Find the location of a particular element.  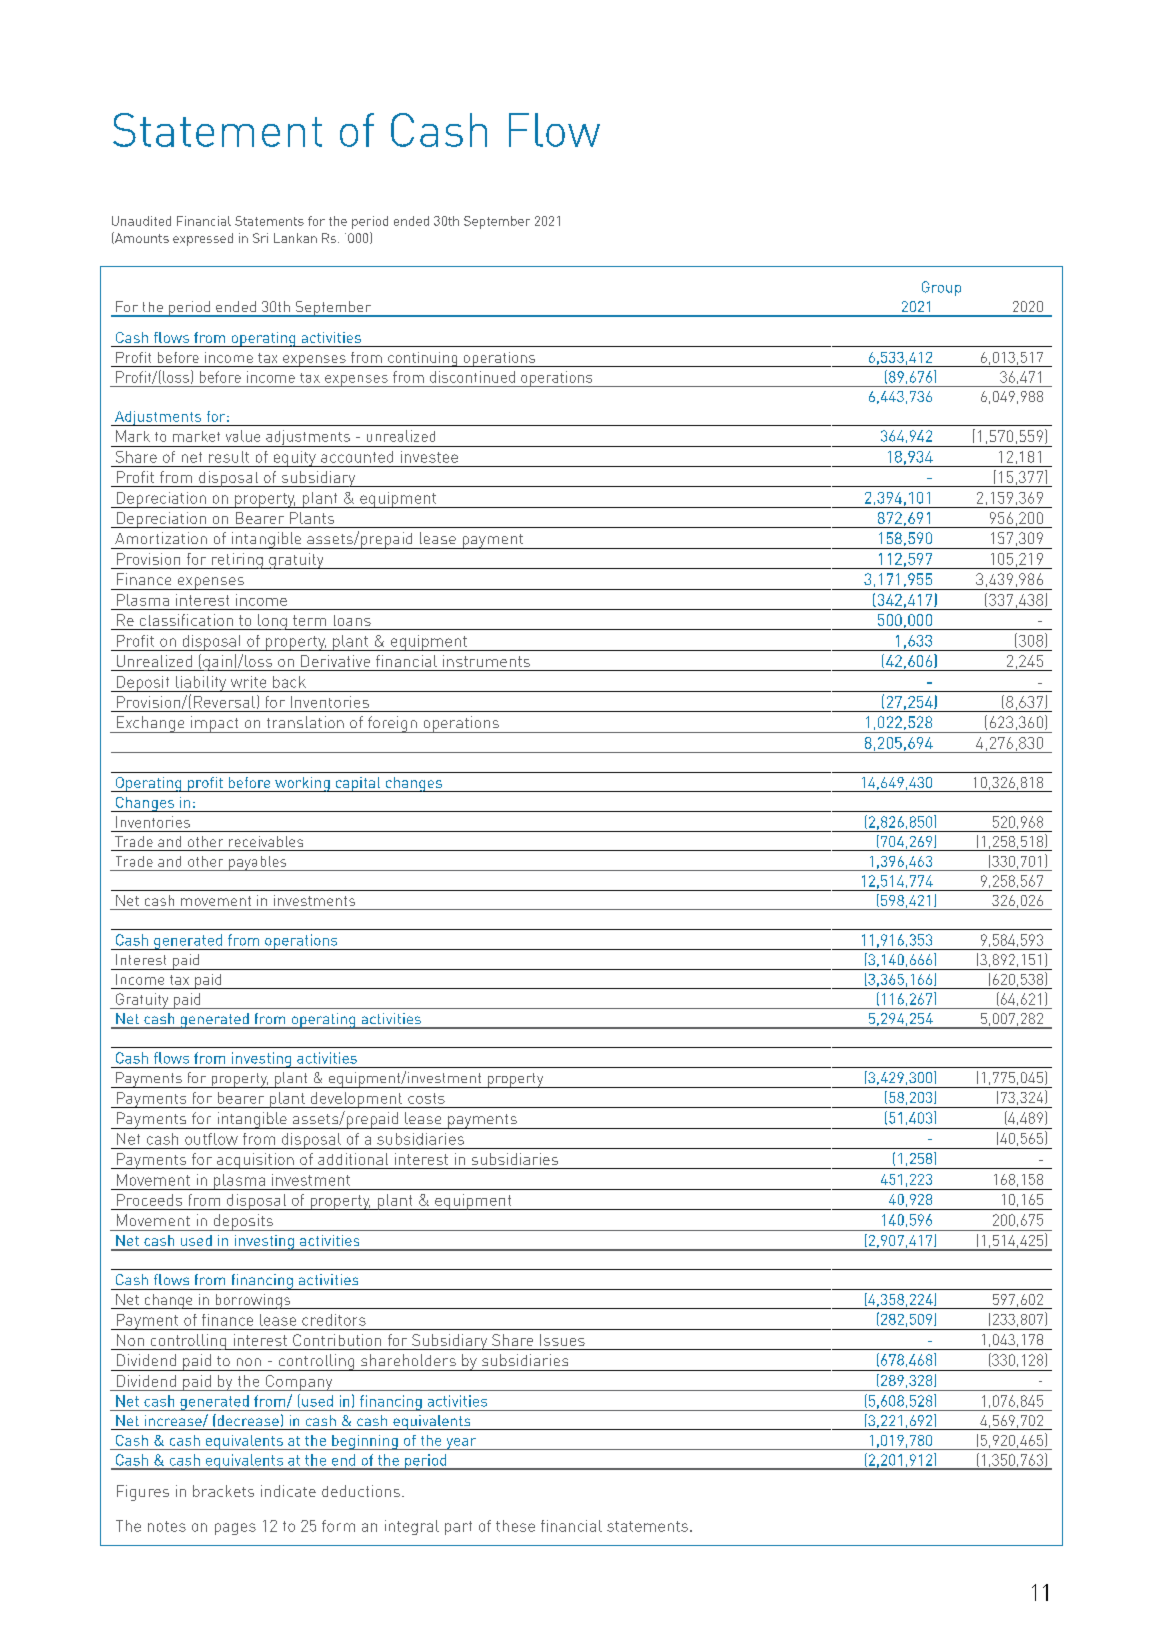

foreign is located at coordinates (392, 724).
